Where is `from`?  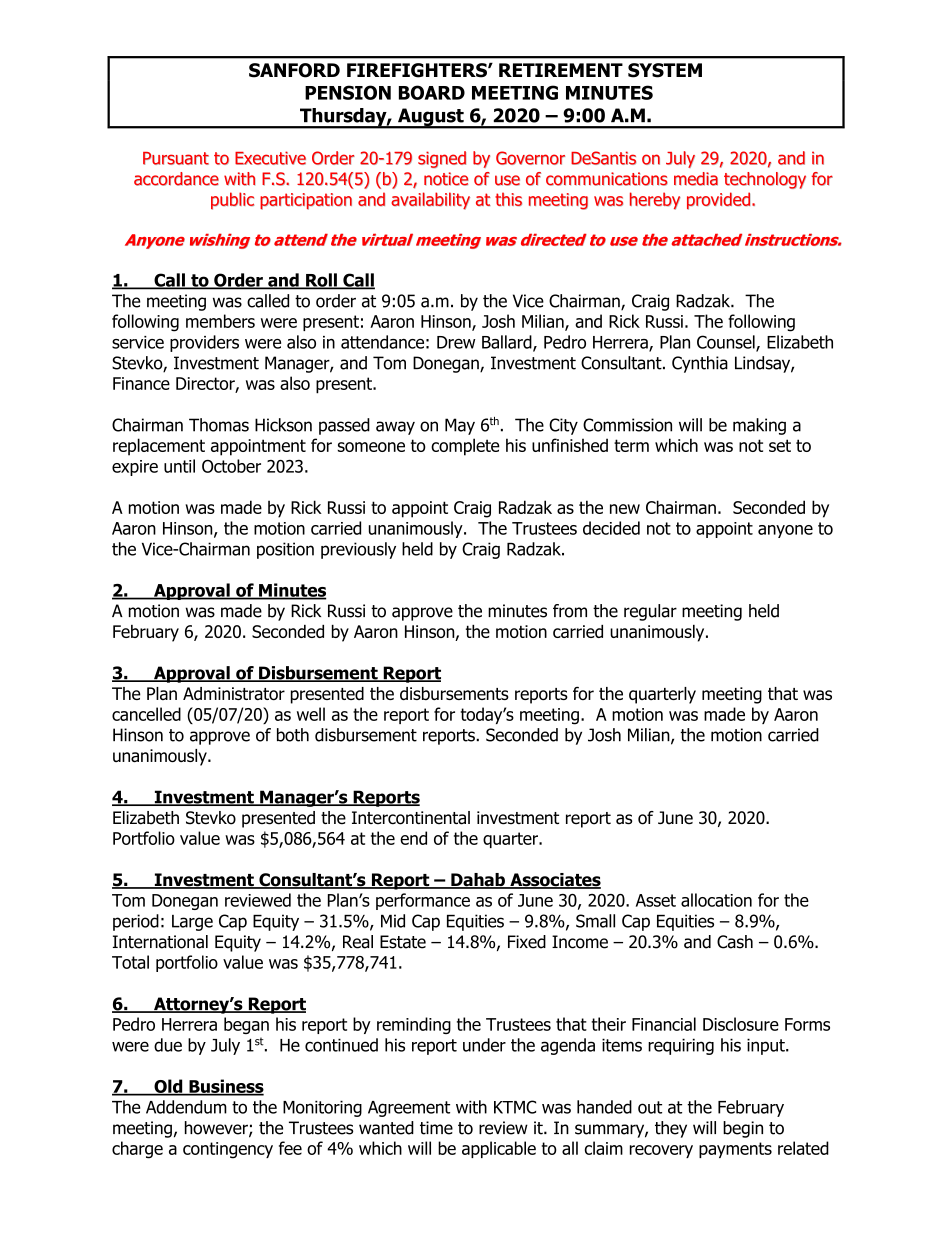 from is located at coordinates (570, 611).
